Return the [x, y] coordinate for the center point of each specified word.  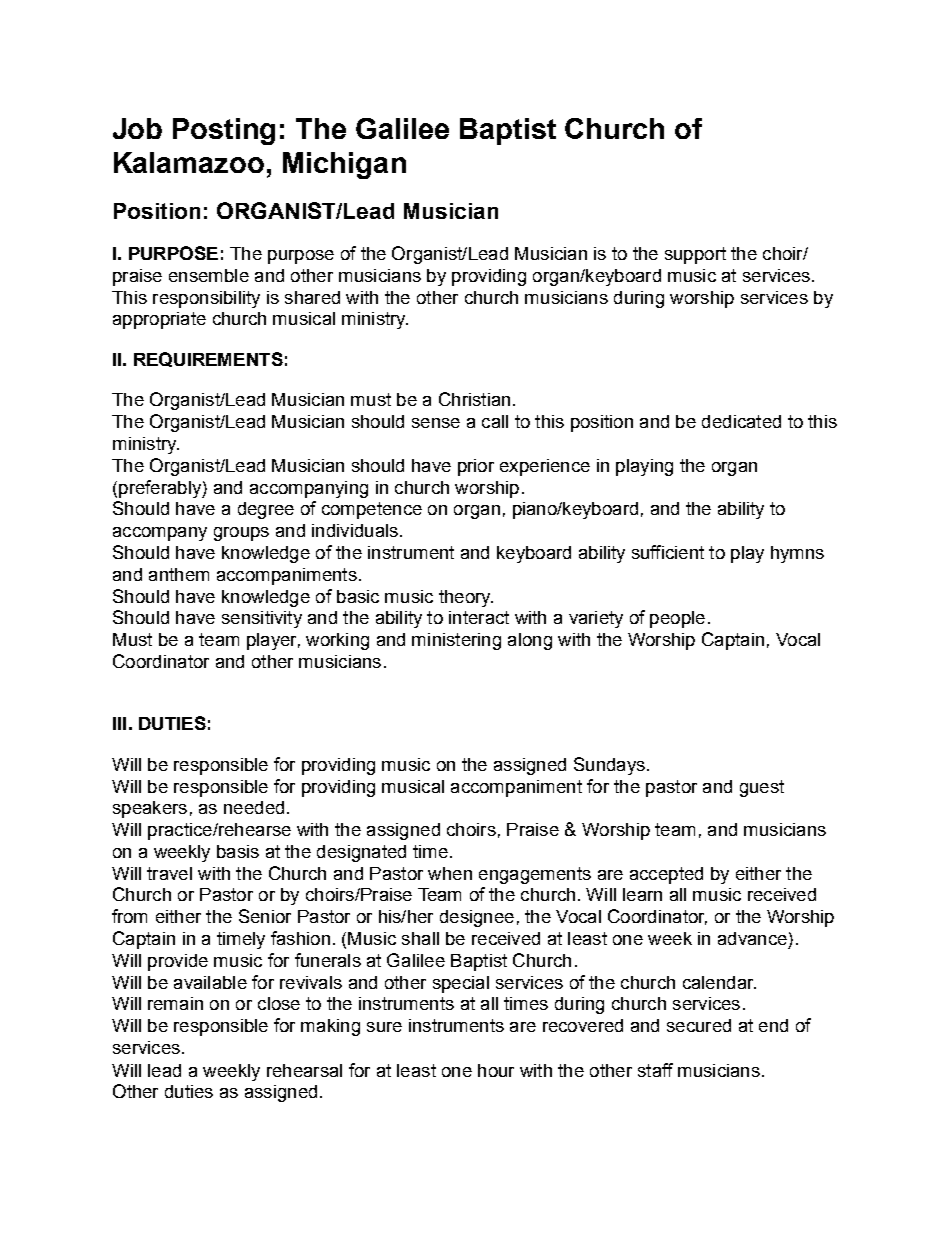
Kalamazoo [189, 162]
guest [762, 788]
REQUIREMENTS [208, 359]
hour [496, 1070]
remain [175, 1003]
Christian [474, 399]
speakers [150, 809]
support [695, 255]
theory [466, 598]
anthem [179, 574]
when [450, 873]
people [677, 619]
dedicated [741, 421]
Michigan [344, 165]
